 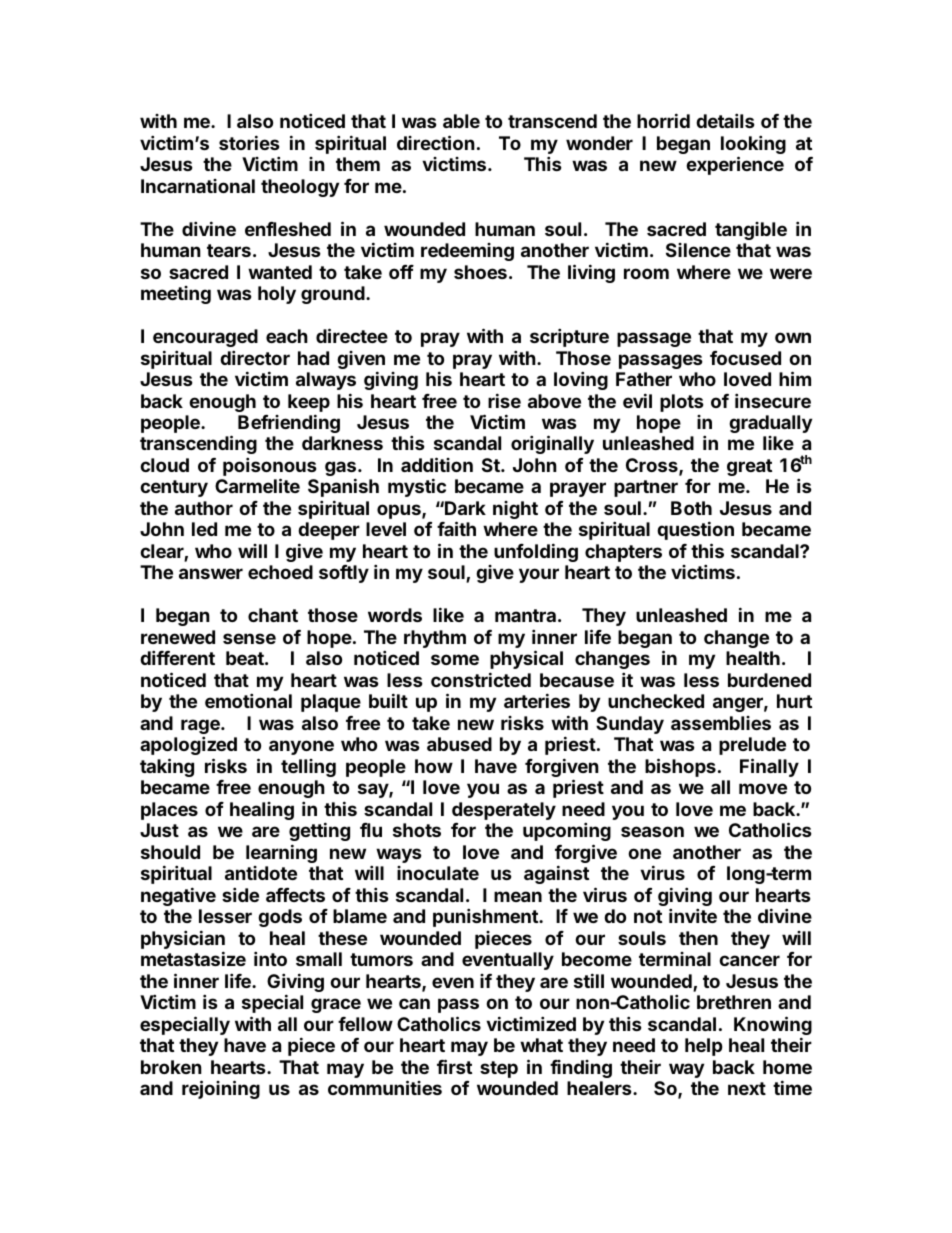 What do you see at coordinates (695, 530) in the document?
I see `question` at bounding box center [695, 530].
